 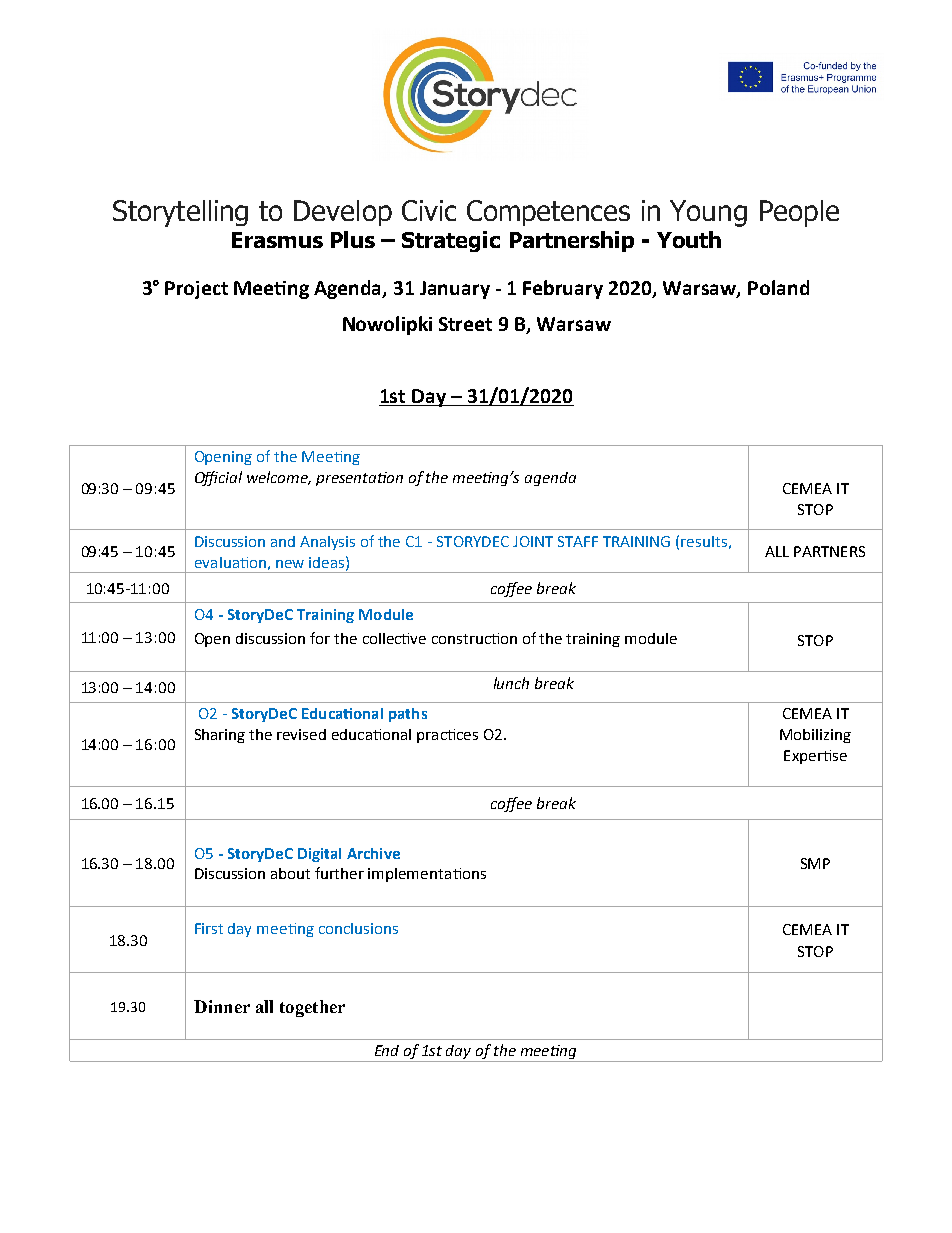 I want to click on Young, so click(x=708, y=213).
